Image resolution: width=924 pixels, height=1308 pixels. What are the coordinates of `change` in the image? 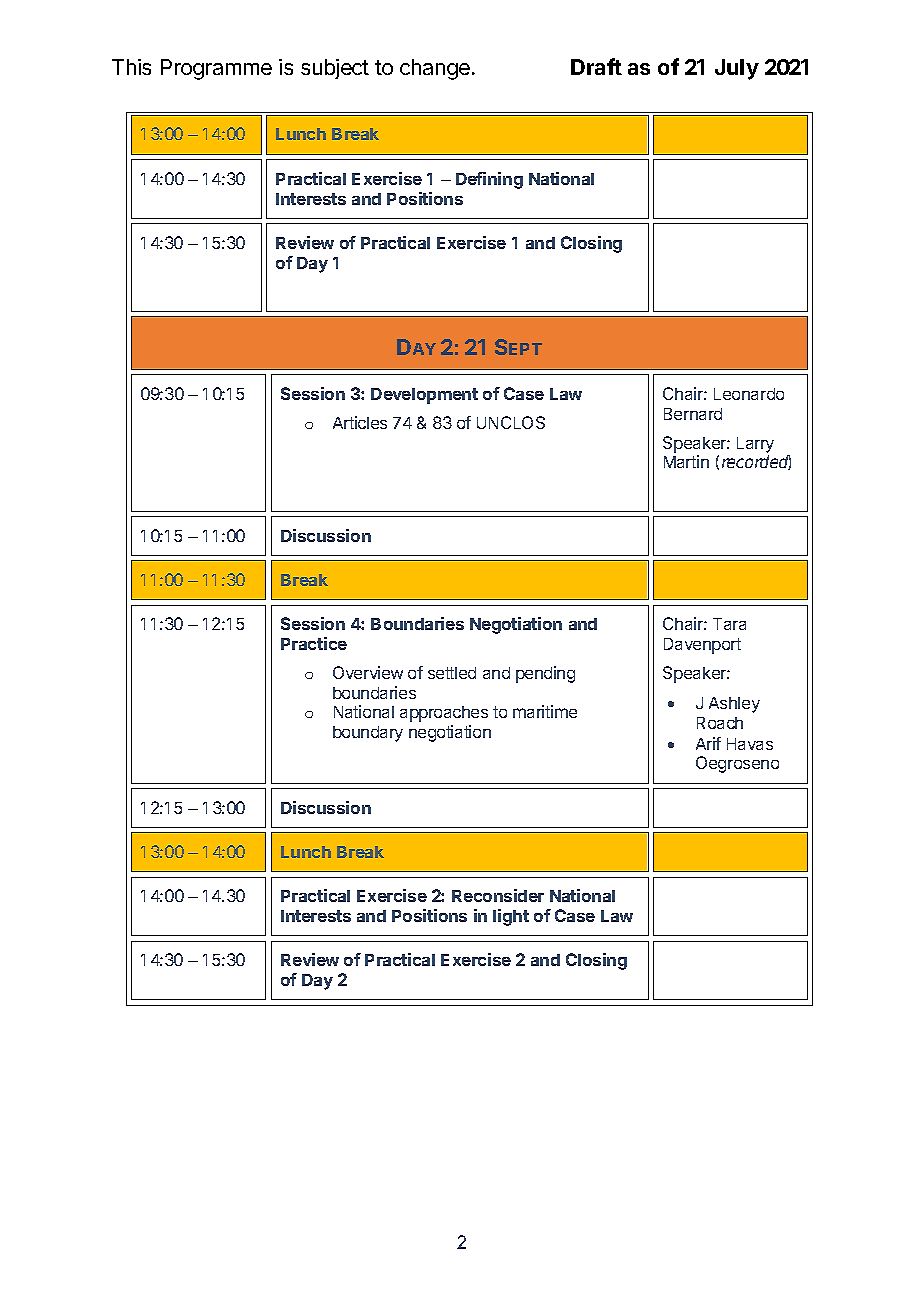 It's located at (435, 69).
